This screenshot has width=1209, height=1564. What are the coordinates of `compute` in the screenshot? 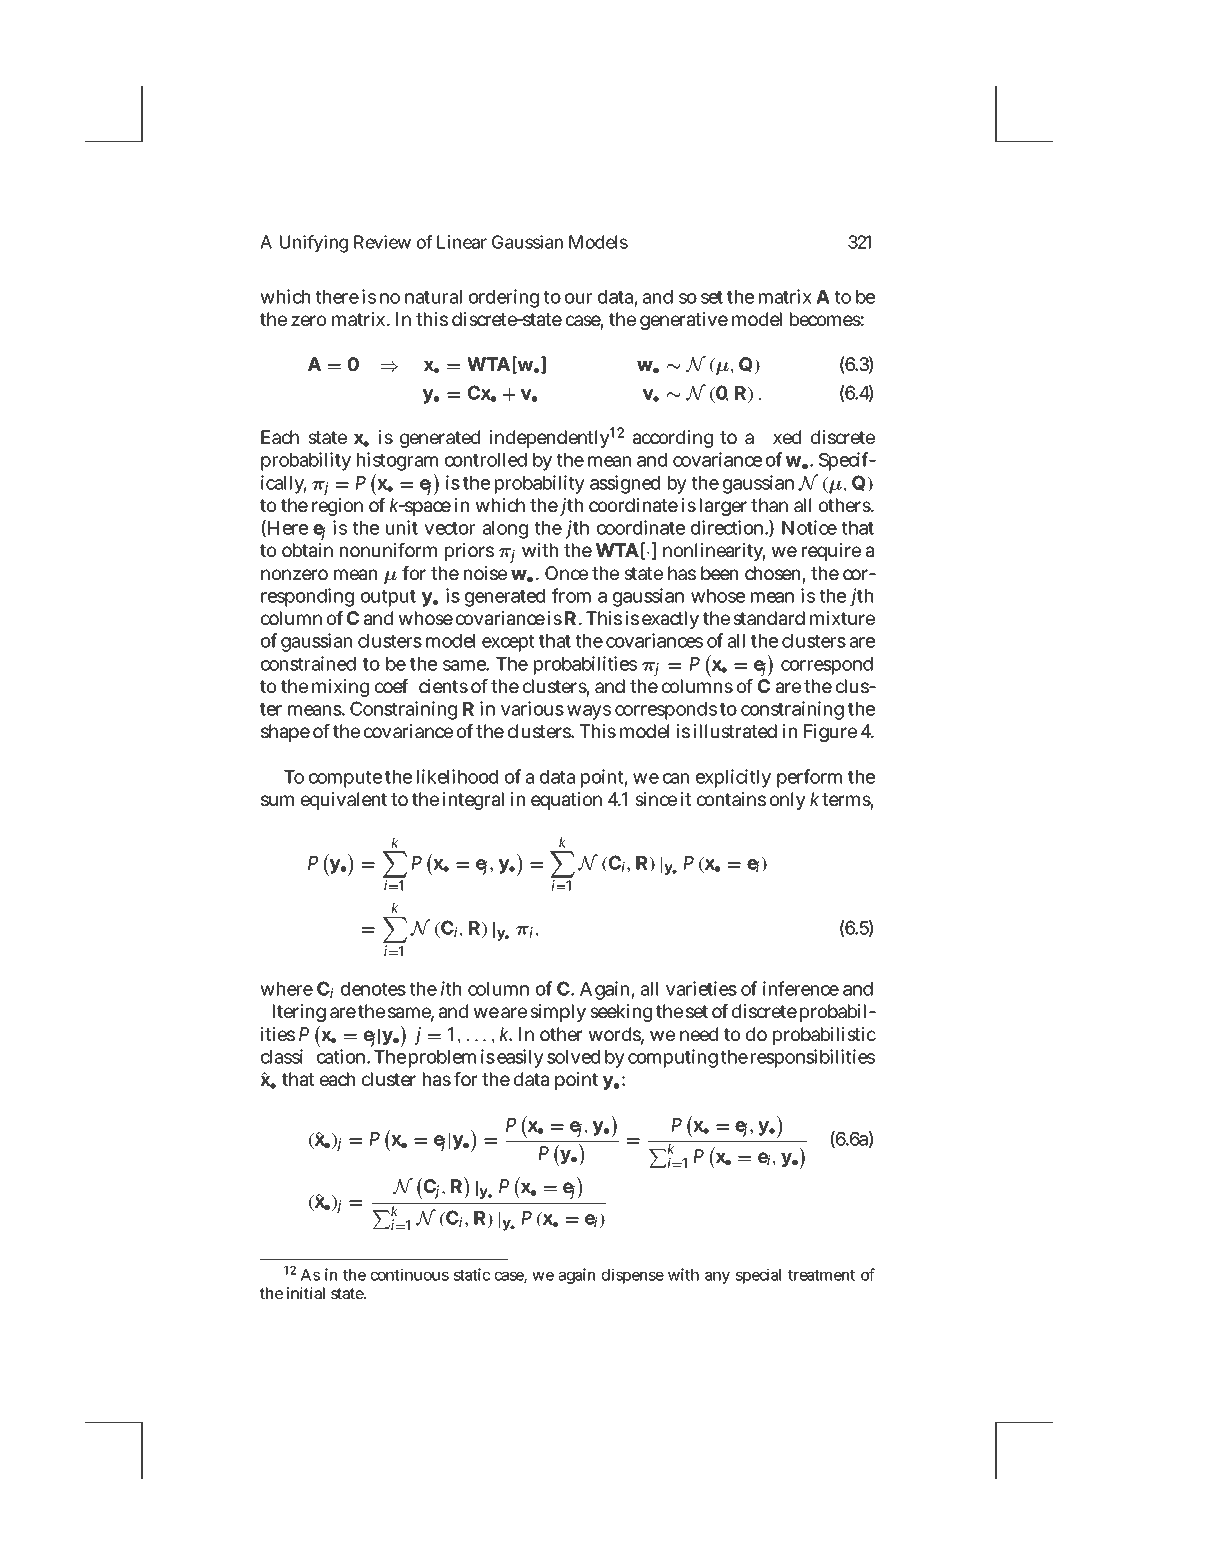 It's located at (345, 779).
